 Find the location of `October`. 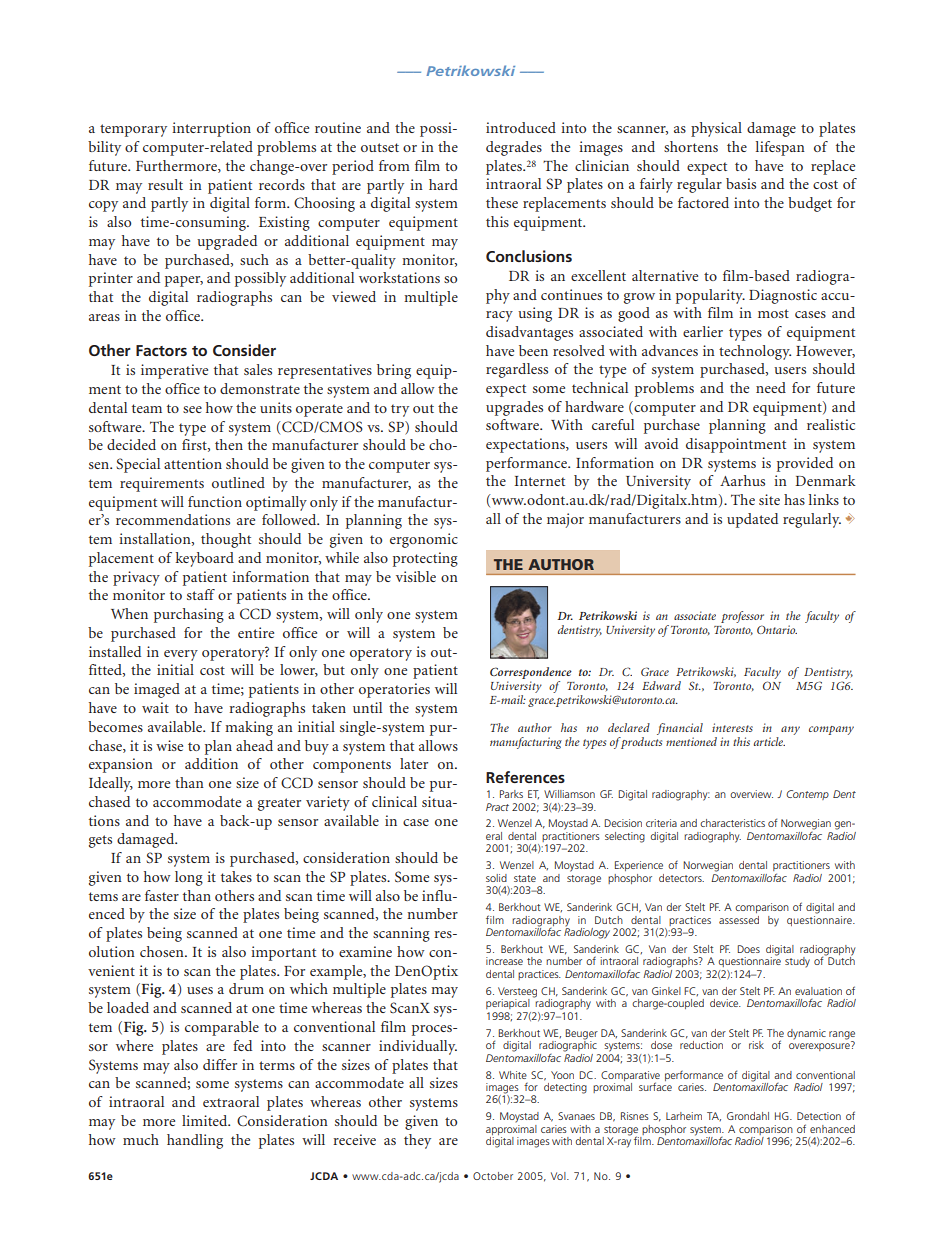

October is located at coordinates (493, 1176).
